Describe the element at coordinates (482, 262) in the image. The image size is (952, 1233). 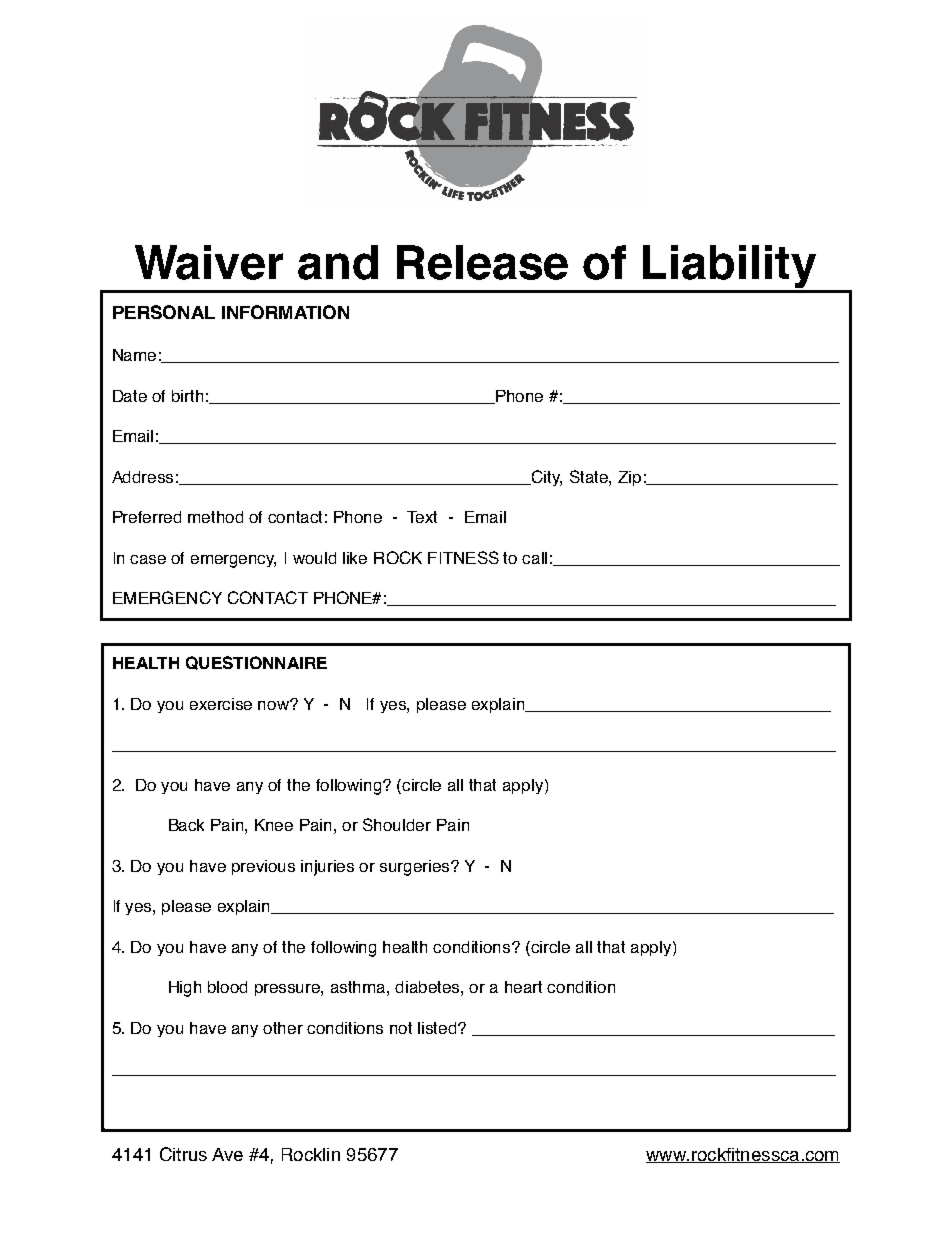
I see `Release` at that location.
